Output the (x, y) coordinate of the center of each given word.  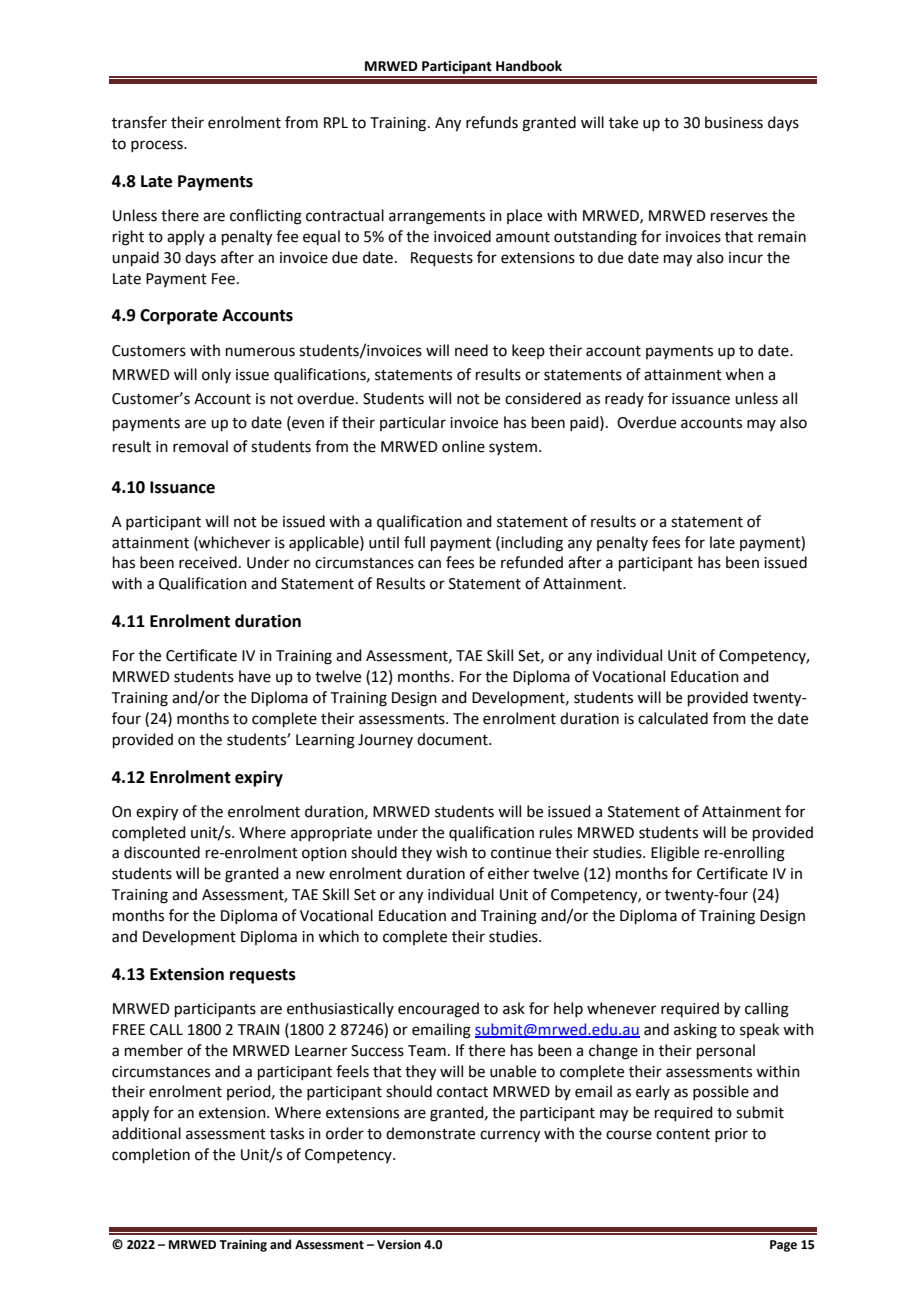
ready (624, 399)
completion (151, 1155)
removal (200, 446)
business (734, 122)
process (158, 146)
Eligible (675, 854)
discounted (162, 852)
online (463, 446)
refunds (492, 122)
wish (451, 852)
